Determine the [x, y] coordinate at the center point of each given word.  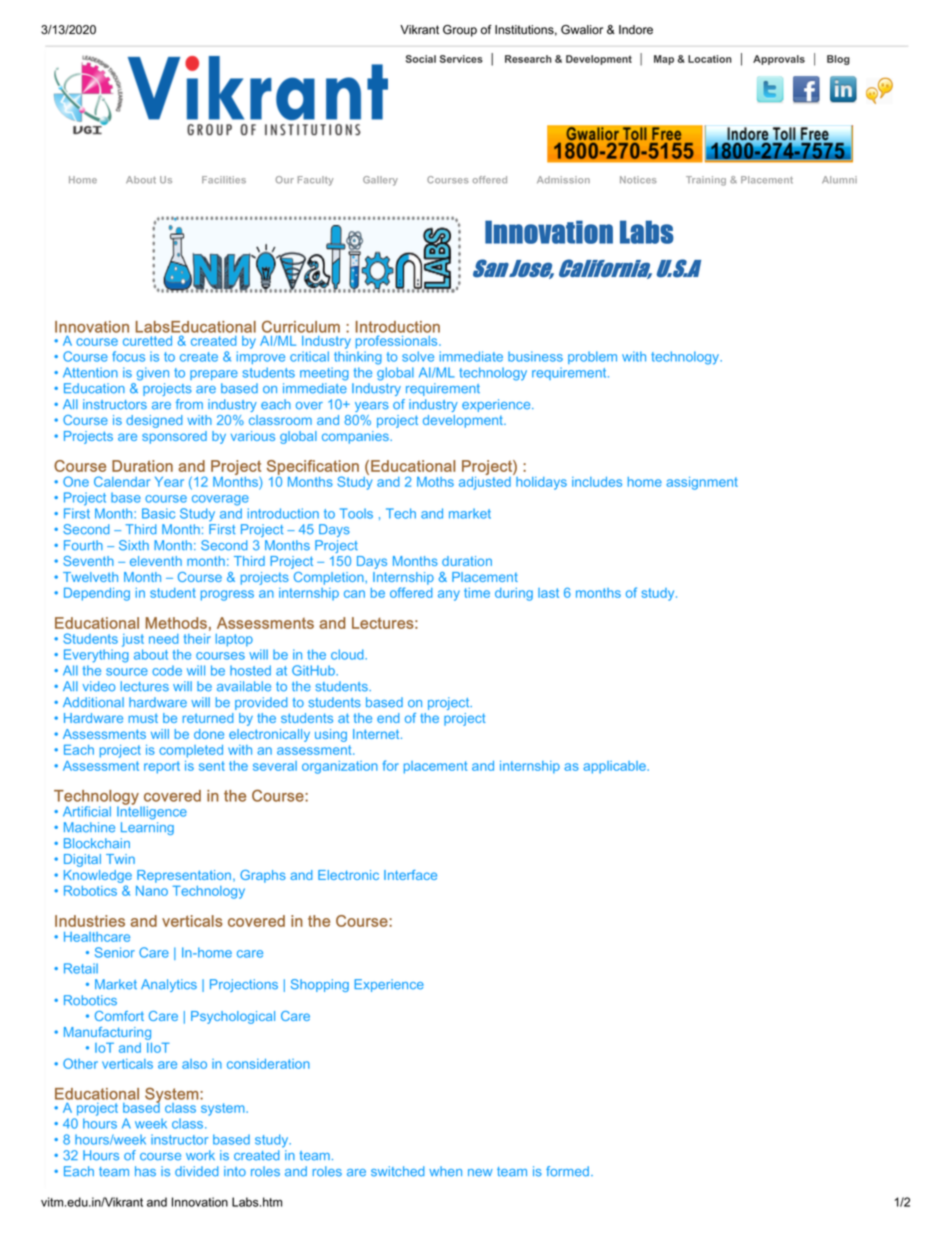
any [449, 595]
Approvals [779, 60]
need [164, 639]
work [200, 1155]
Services [461, 59]
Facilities [224, 180]
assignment [702, 483]
